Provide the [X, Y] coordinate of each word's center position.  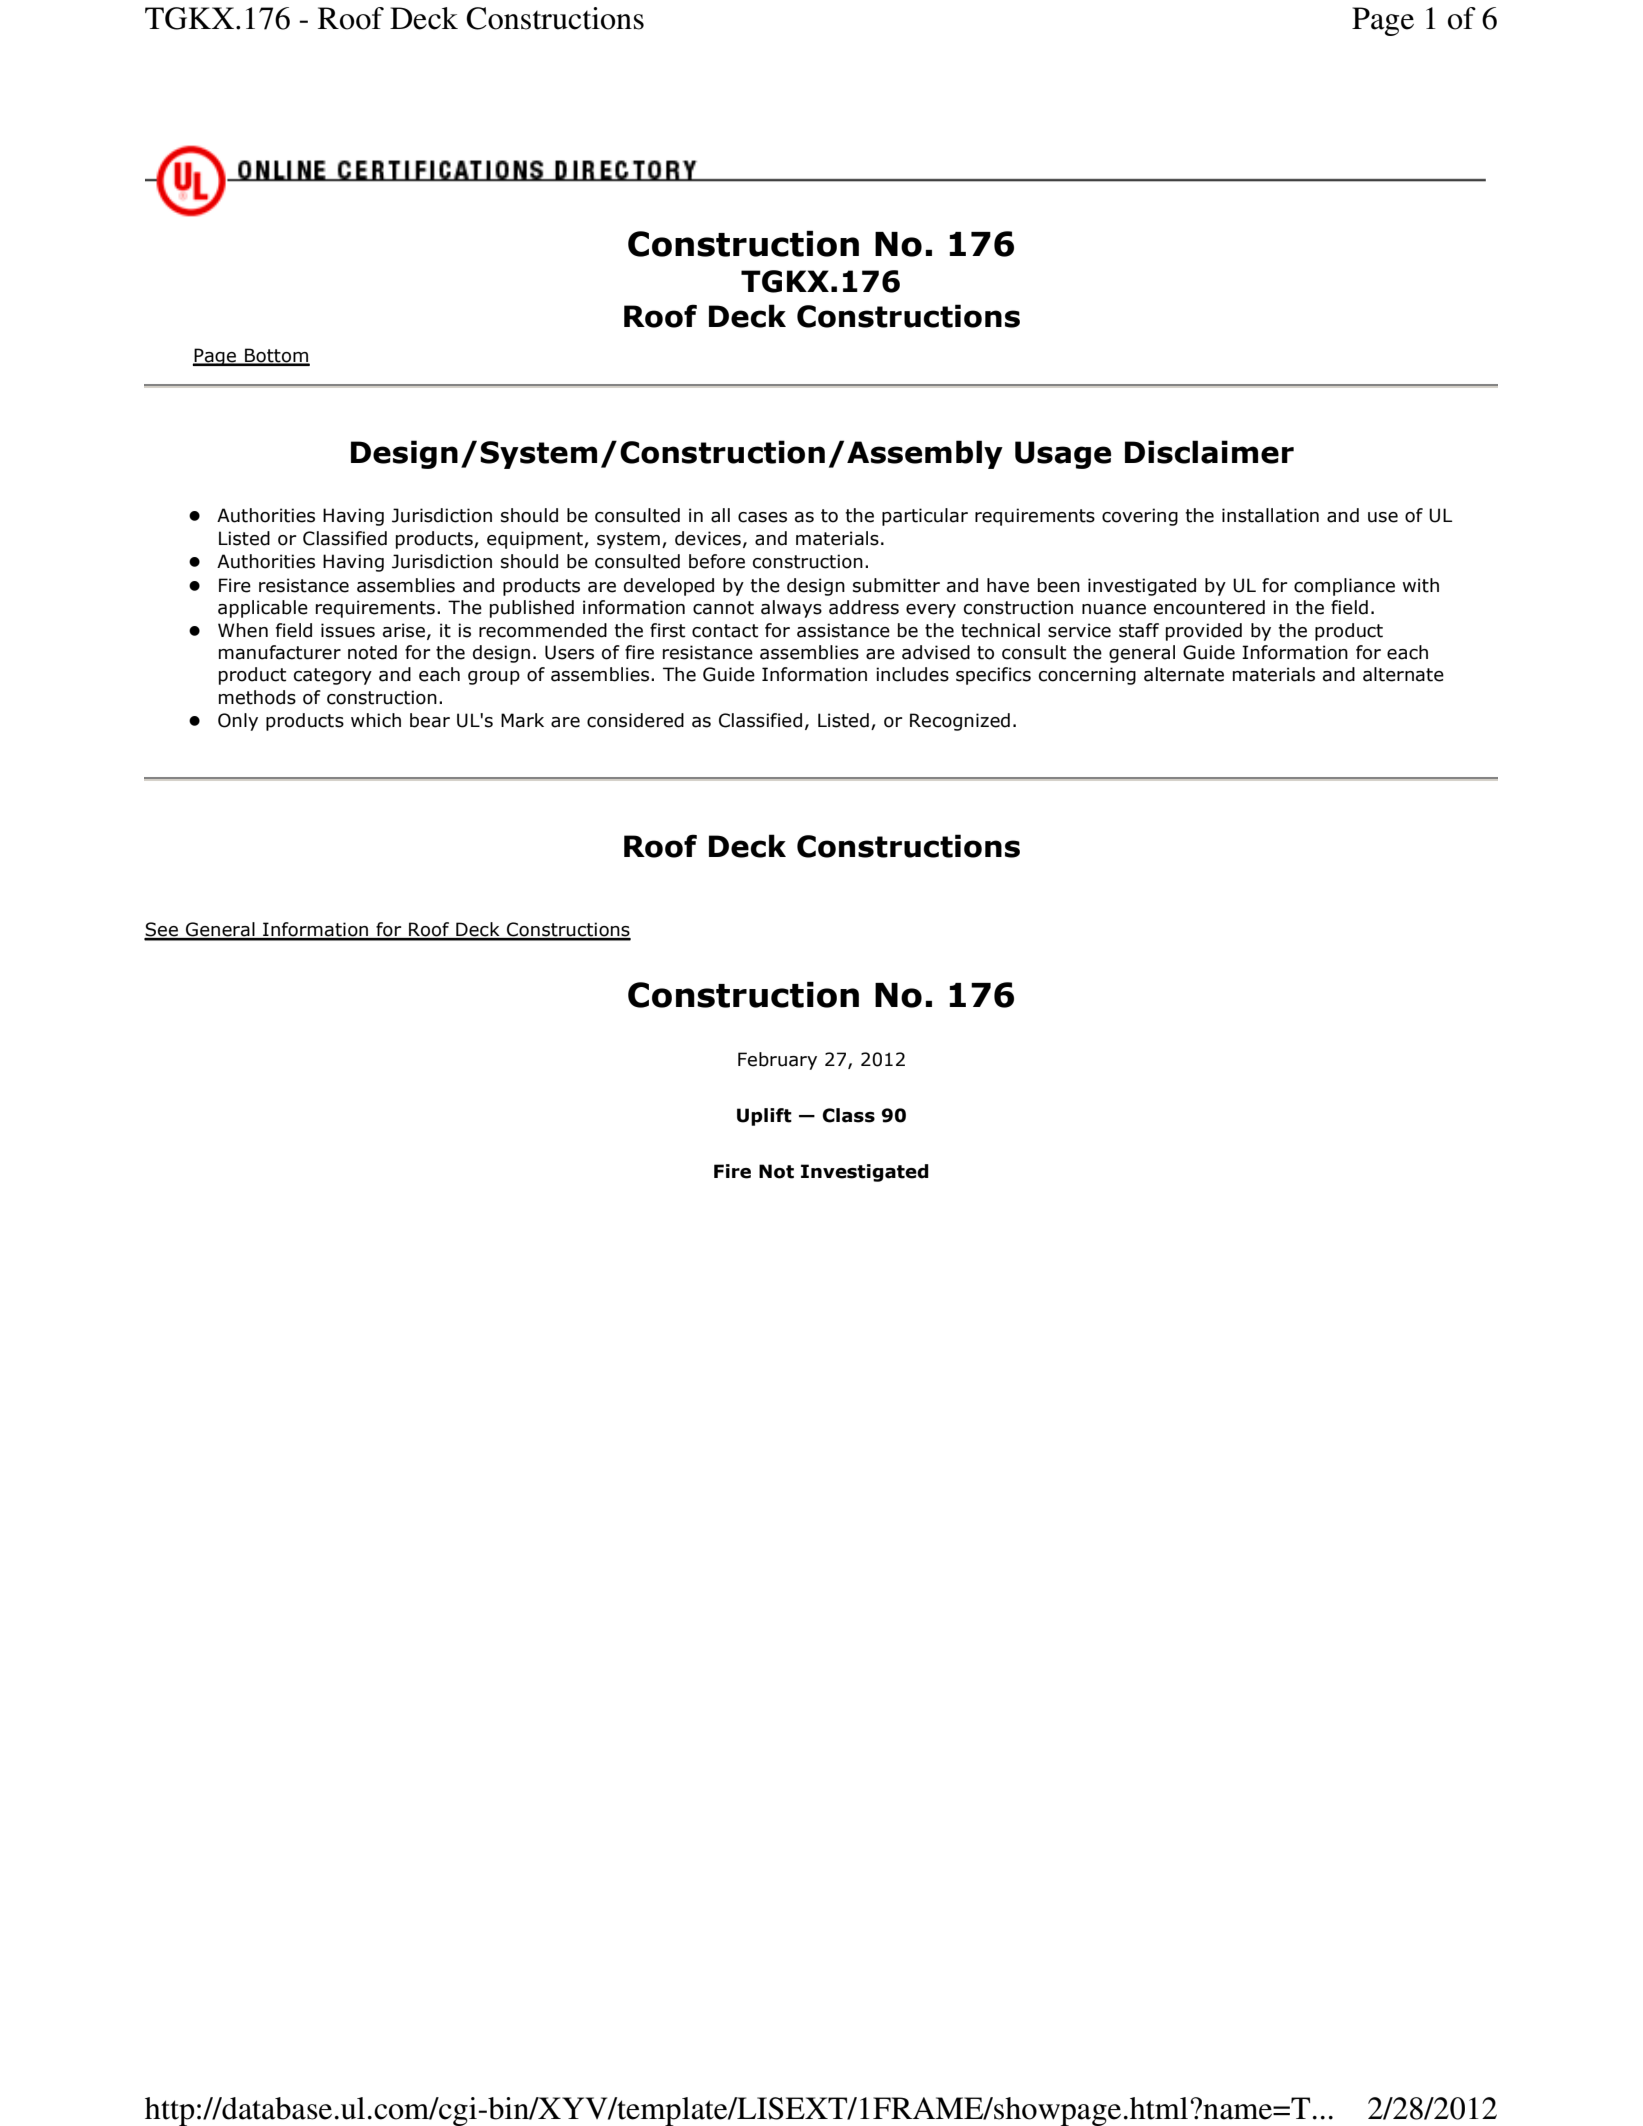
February [777, 1061]
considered [635, 720]
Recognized [960, 722]
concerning [1087, 676]
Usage [1063, 455]
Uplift [764, 1117]
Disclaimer [1209, 452]
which [376, 720]
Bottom [276, 356]
